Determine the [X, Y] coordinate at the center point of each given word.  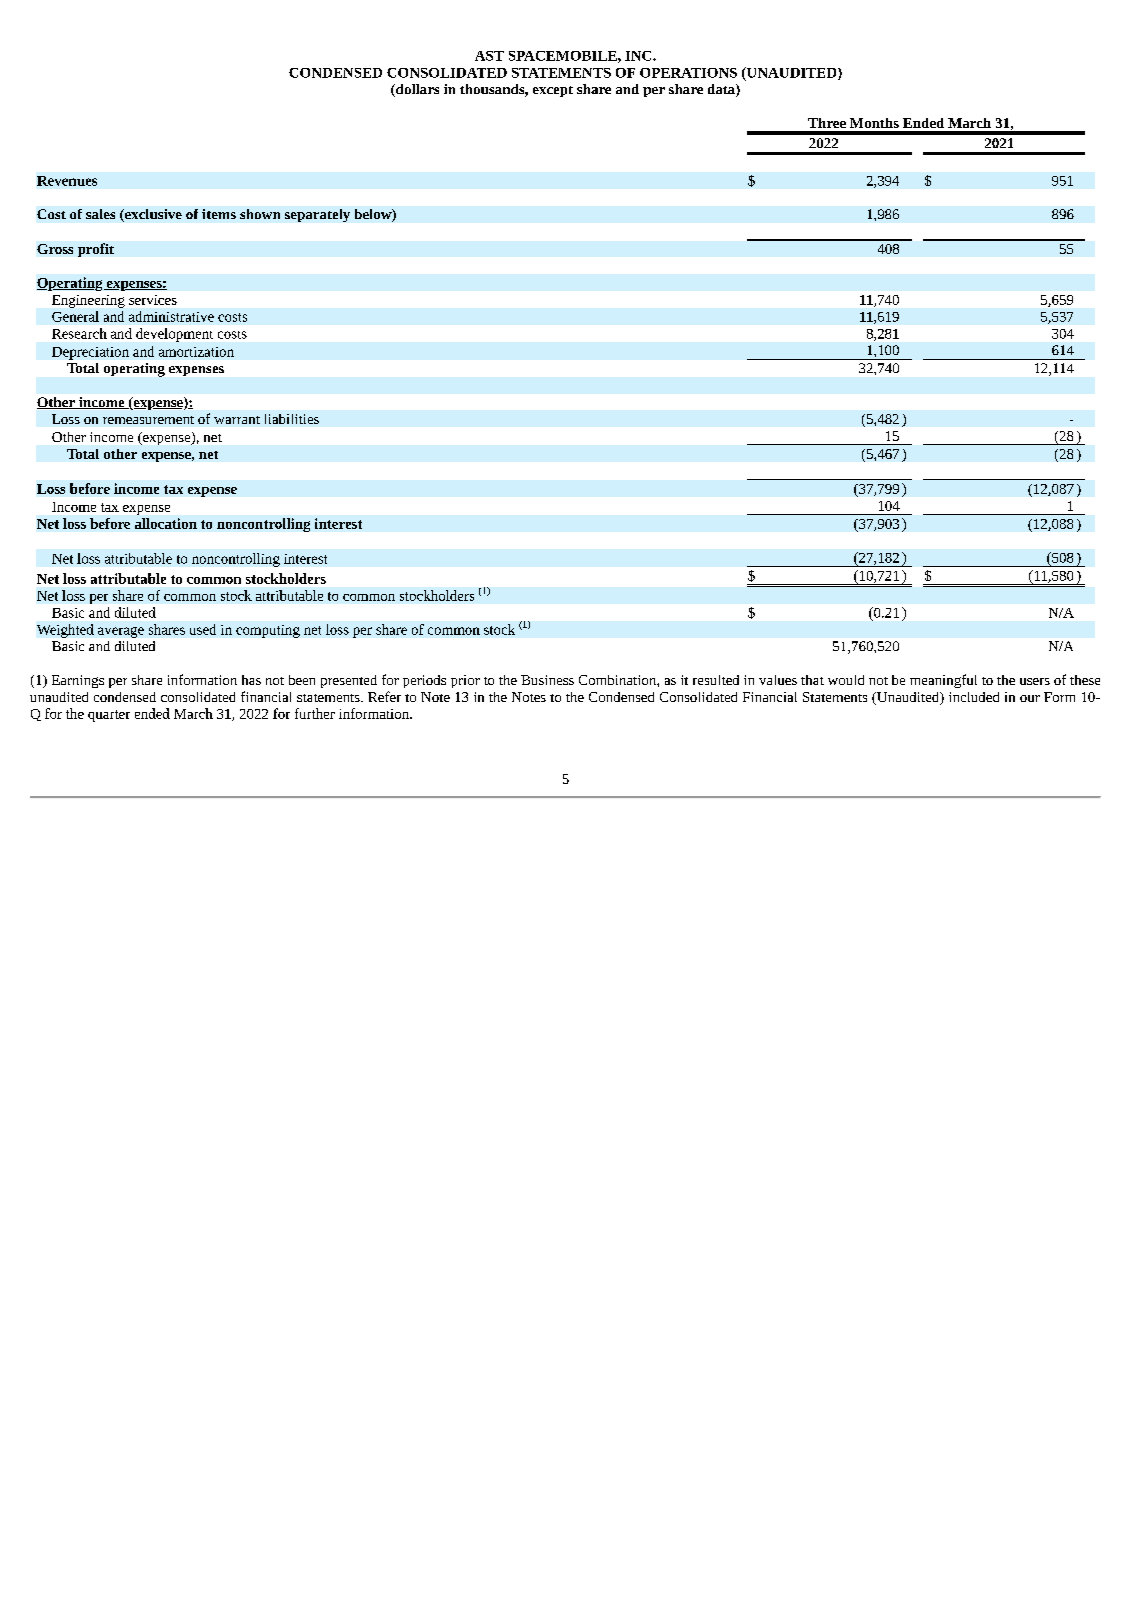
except [553, 91]
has [251, 680]
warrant [237, 420]
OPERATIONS [688, 73]
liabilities [292, 419]
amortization [196, 352]
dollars [416, 90]
